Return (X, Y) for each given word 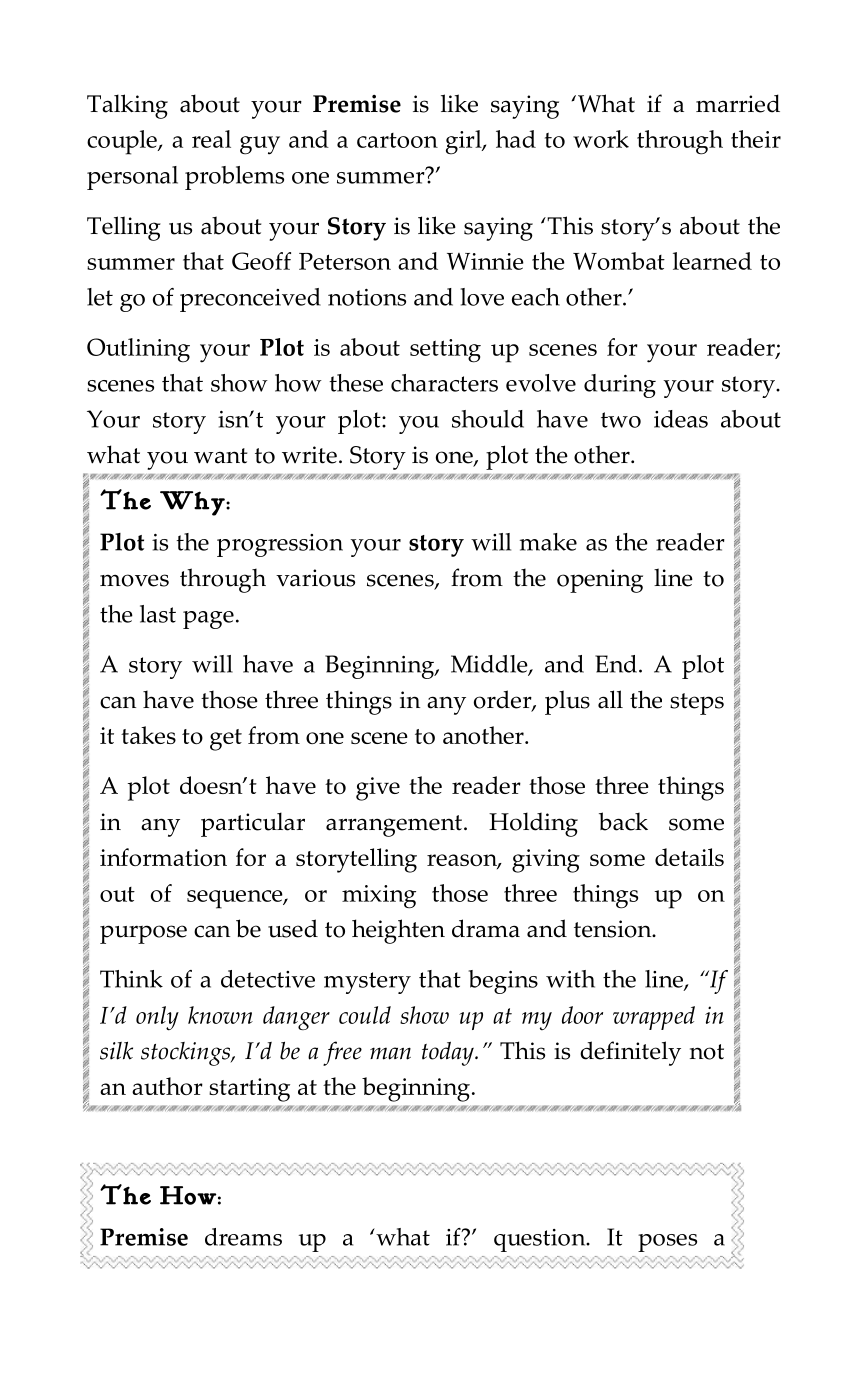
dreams (243, 1237)
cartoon (397, 140)
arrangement (394, 826)
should (488, 419)
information (163, 857)
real (211, 139)
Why (193, 503)
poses (667, 1243)
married (738, 103)
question (541, 1240)
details (689, 857)
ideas (681, 419)
